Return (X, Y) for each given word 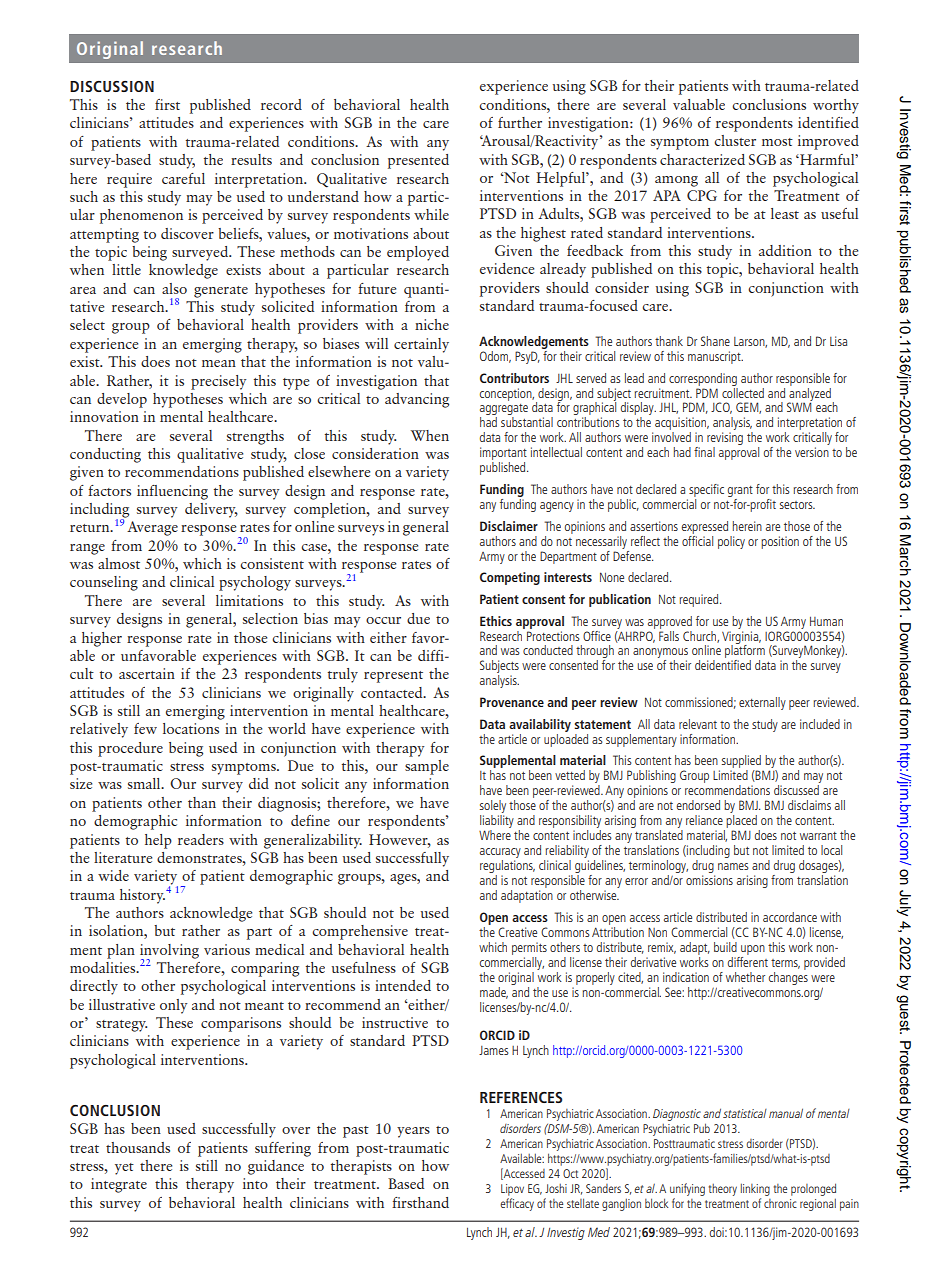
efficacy (517, 1204)
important (503, 455)
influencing (172, 492)
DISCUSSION (112, 86)
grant (740, 491)
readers (201, 839)
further (520, 122)
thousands (138, 1147)
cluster (735, 140)
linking (755, 1189)
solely (493, 808)
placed (742, 823)
